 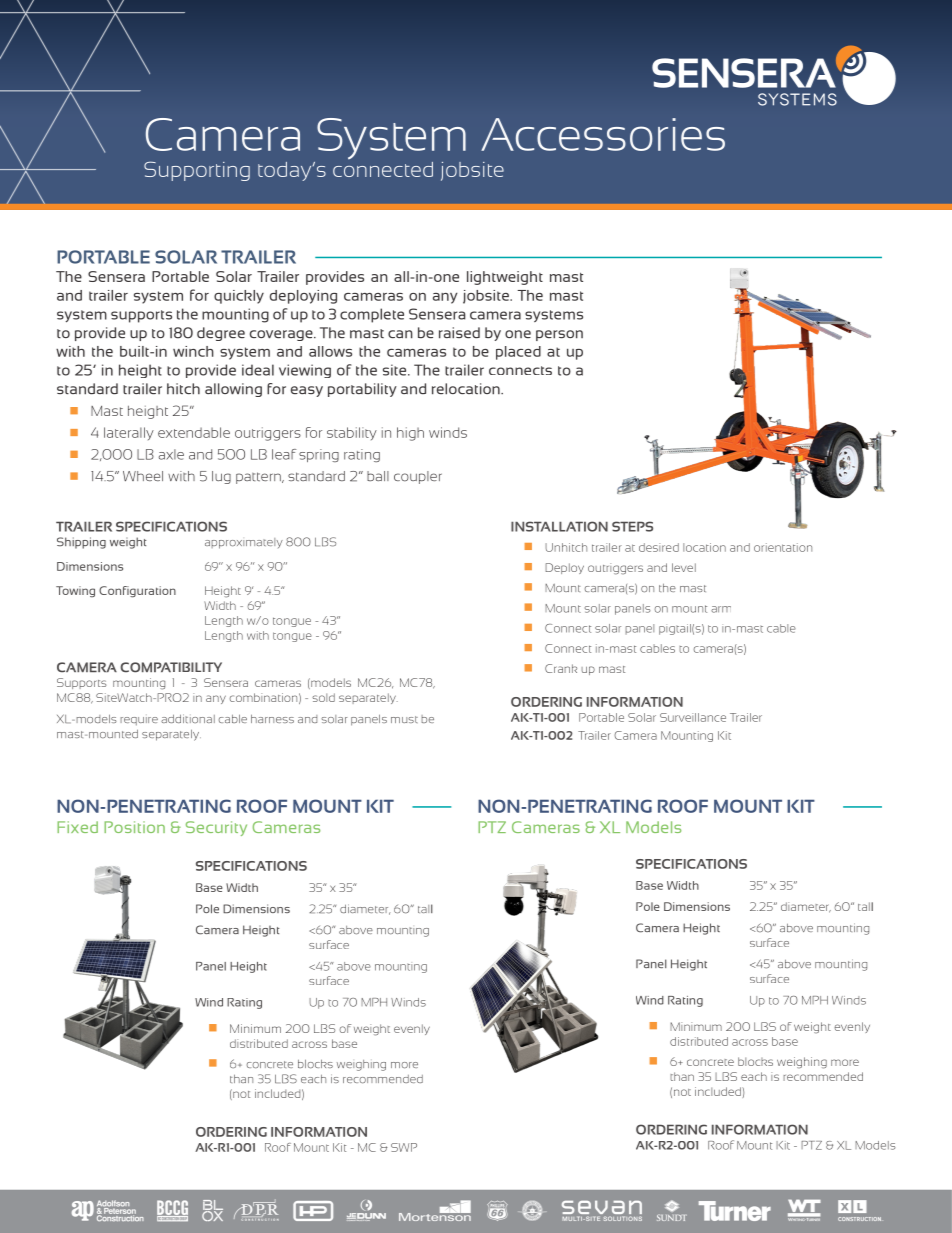 I want to click on arm, so click(x=721, y=609).
